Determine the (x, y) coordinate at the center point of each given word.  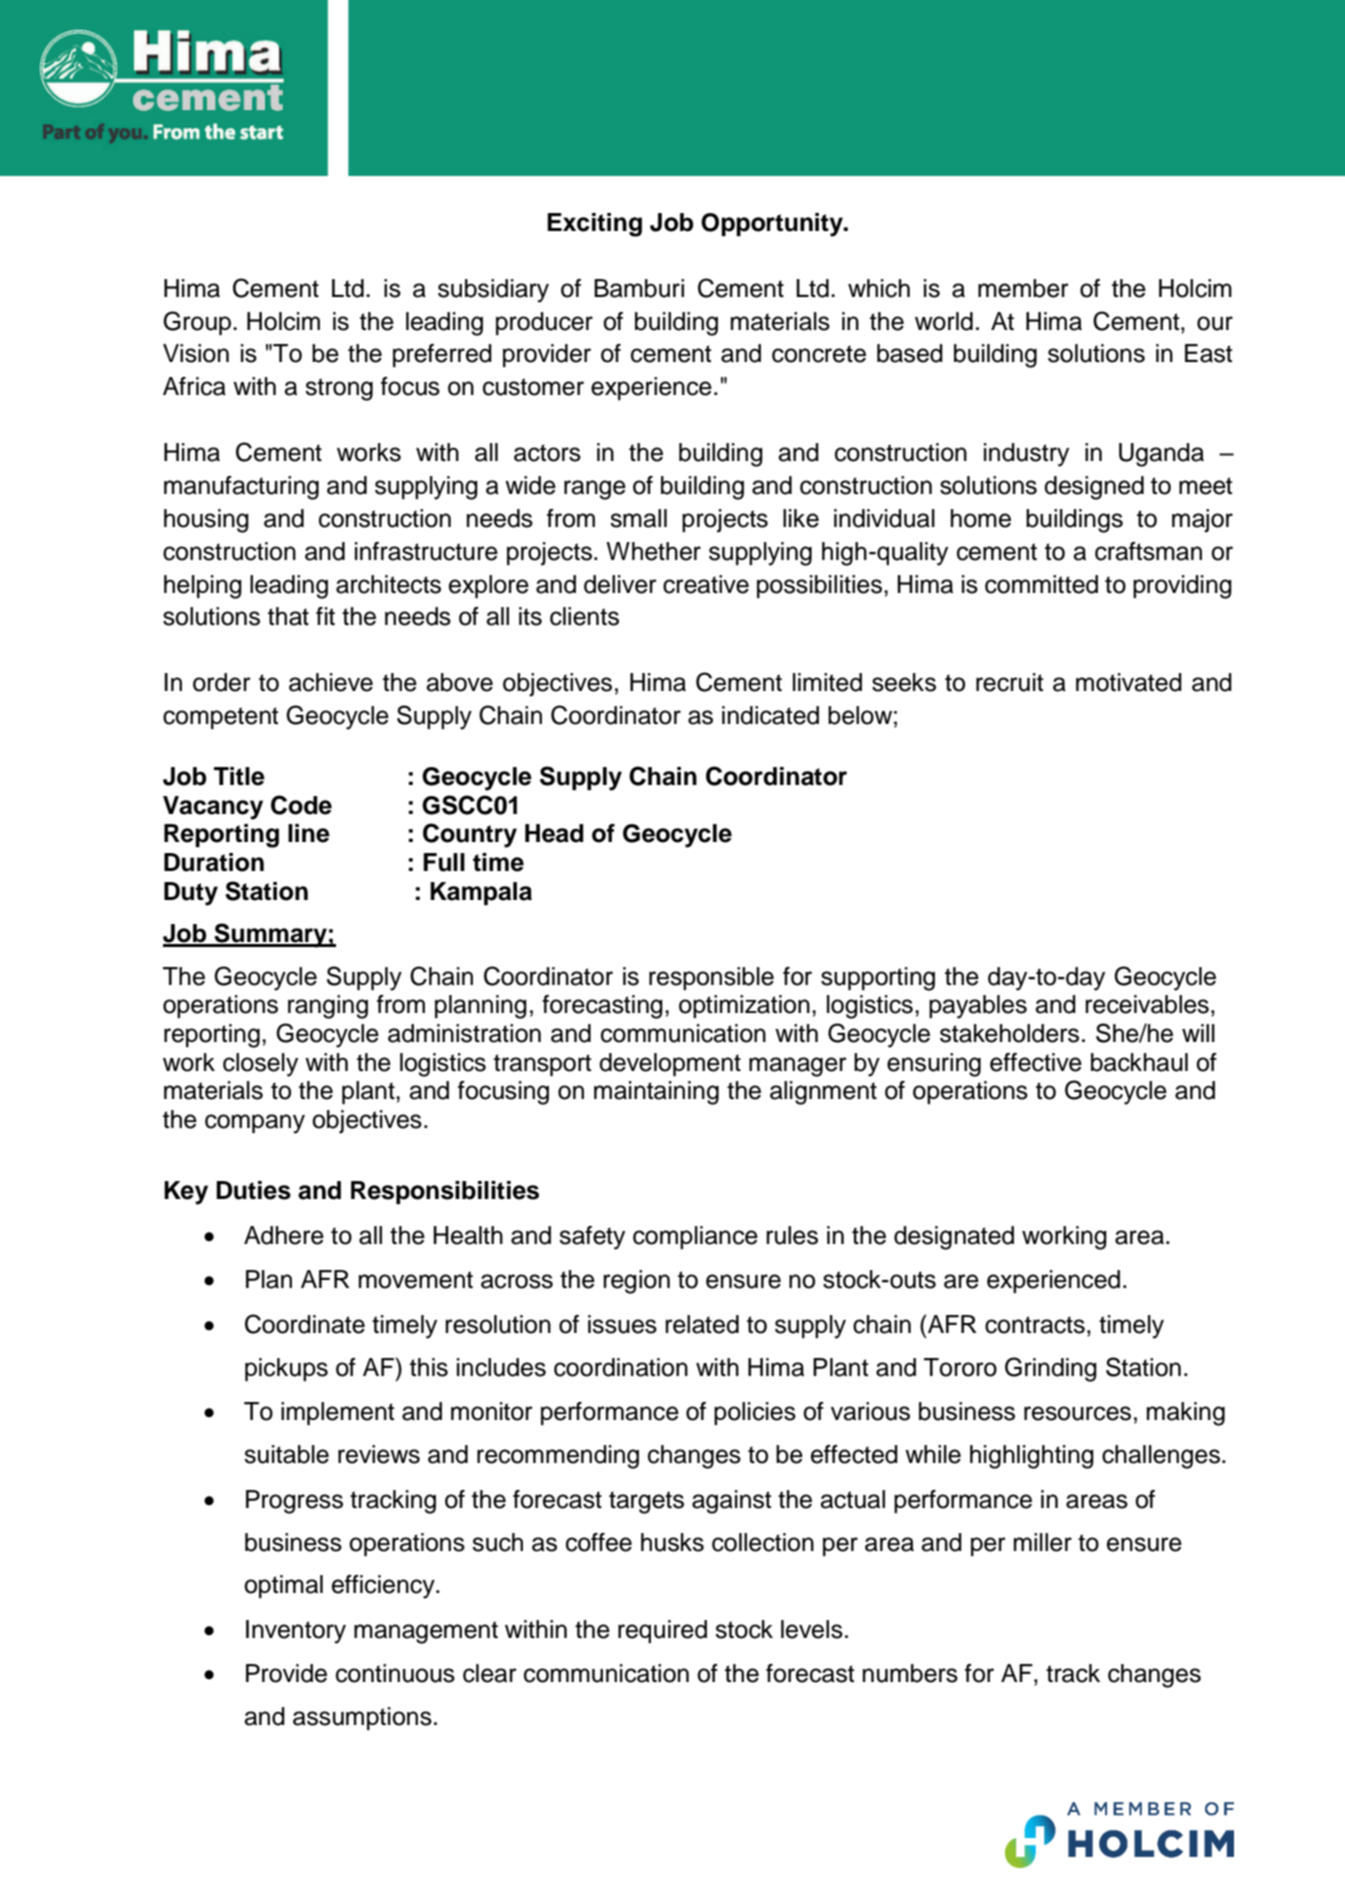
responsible (711, 978)
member (1023, 288)
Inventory (296, 1632)
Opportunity (773, 225)
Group (198, 323)
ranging (328, 1007)
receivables (1147, 1004)
